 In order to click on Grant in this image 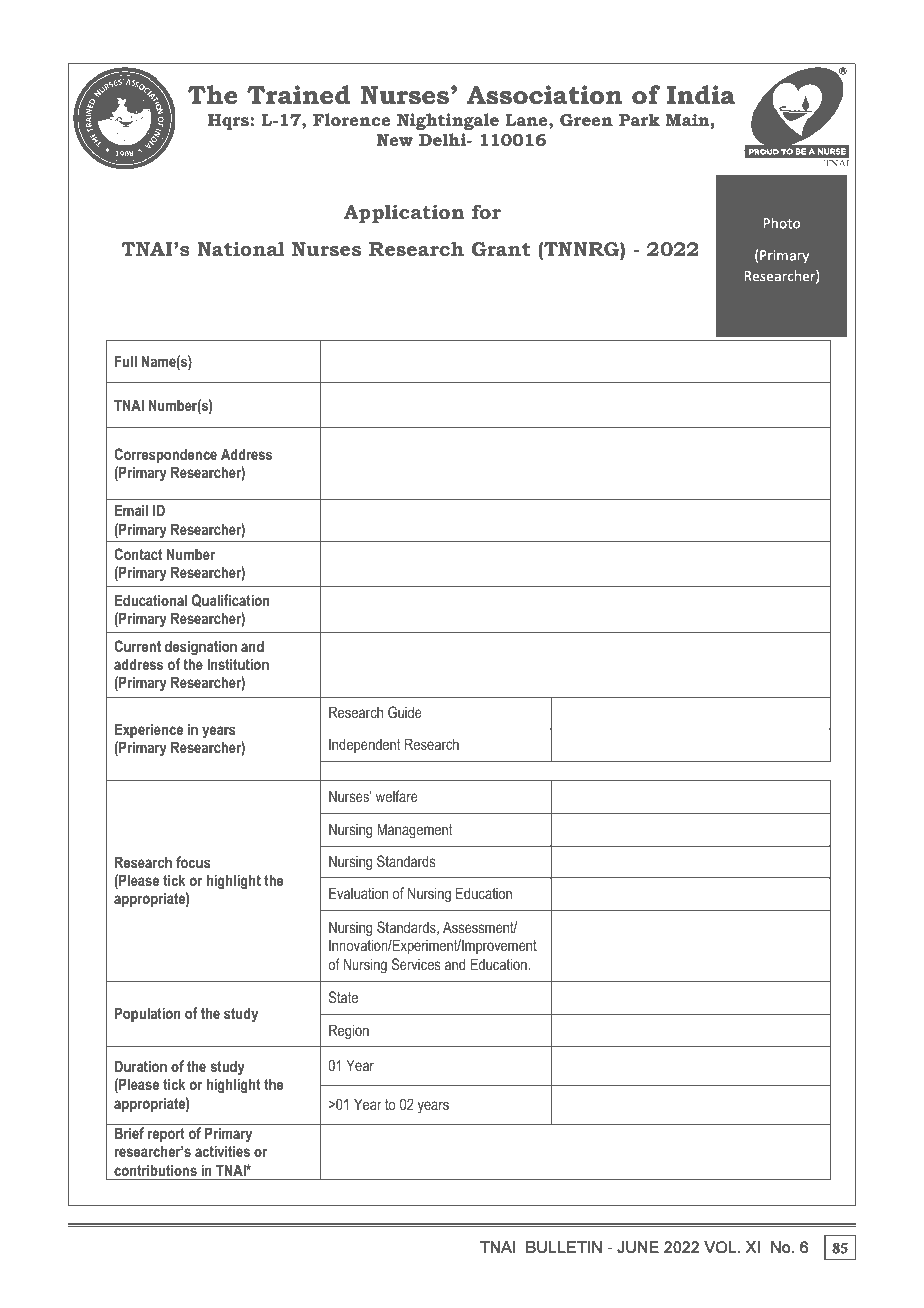, I will do `click(501, 249)`.
